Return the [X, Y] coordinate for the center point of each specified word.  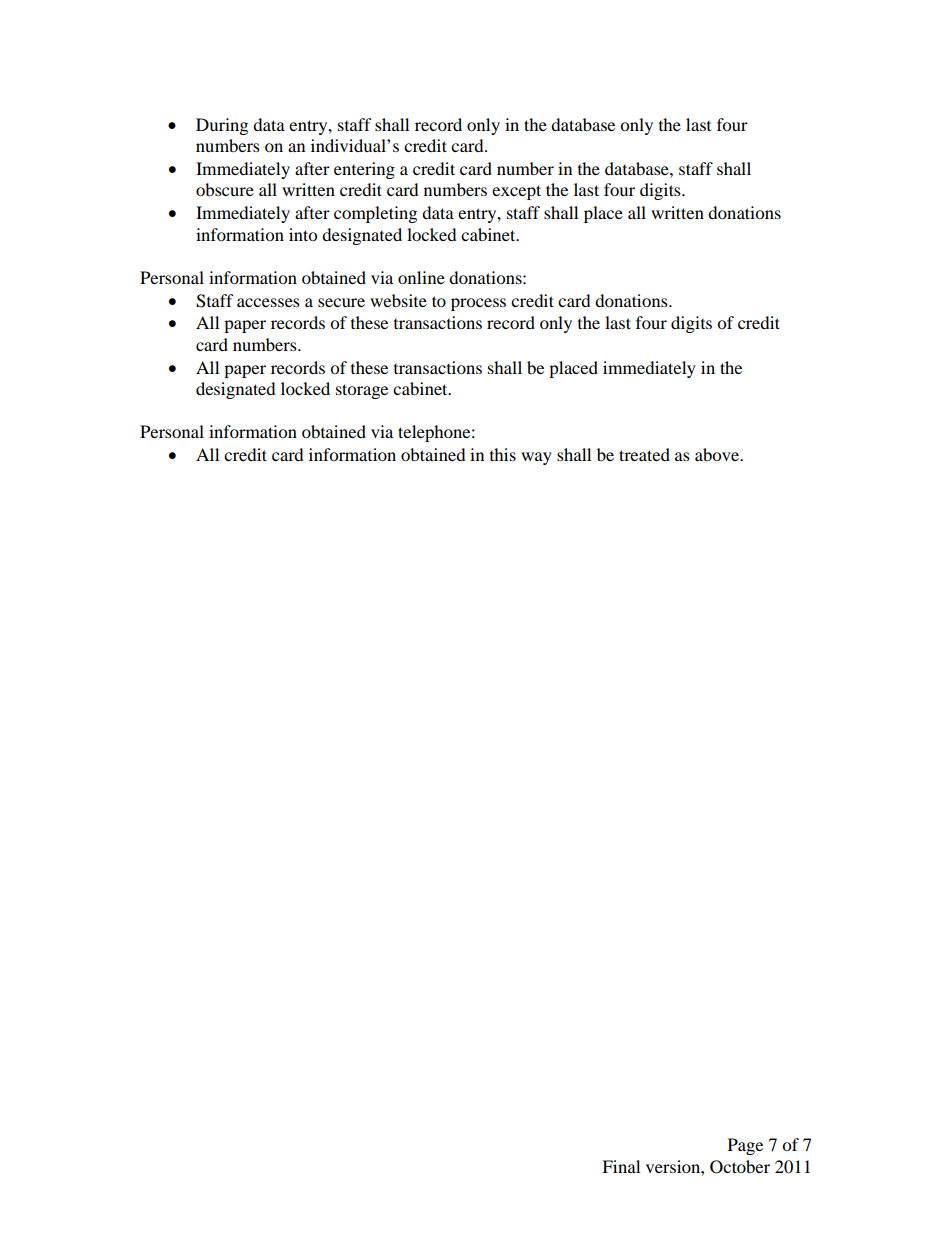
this [503, 454]
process [478, 304]
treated [644, 454]
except [516, 192]
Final [621, 1166]
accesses [268, 302]
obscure [225, 189]
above [718, 454]
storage [362, 391]
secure [341, 302]
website [398, 300]
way [536, 458]
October [740, 1167]
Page [745, 1146]
